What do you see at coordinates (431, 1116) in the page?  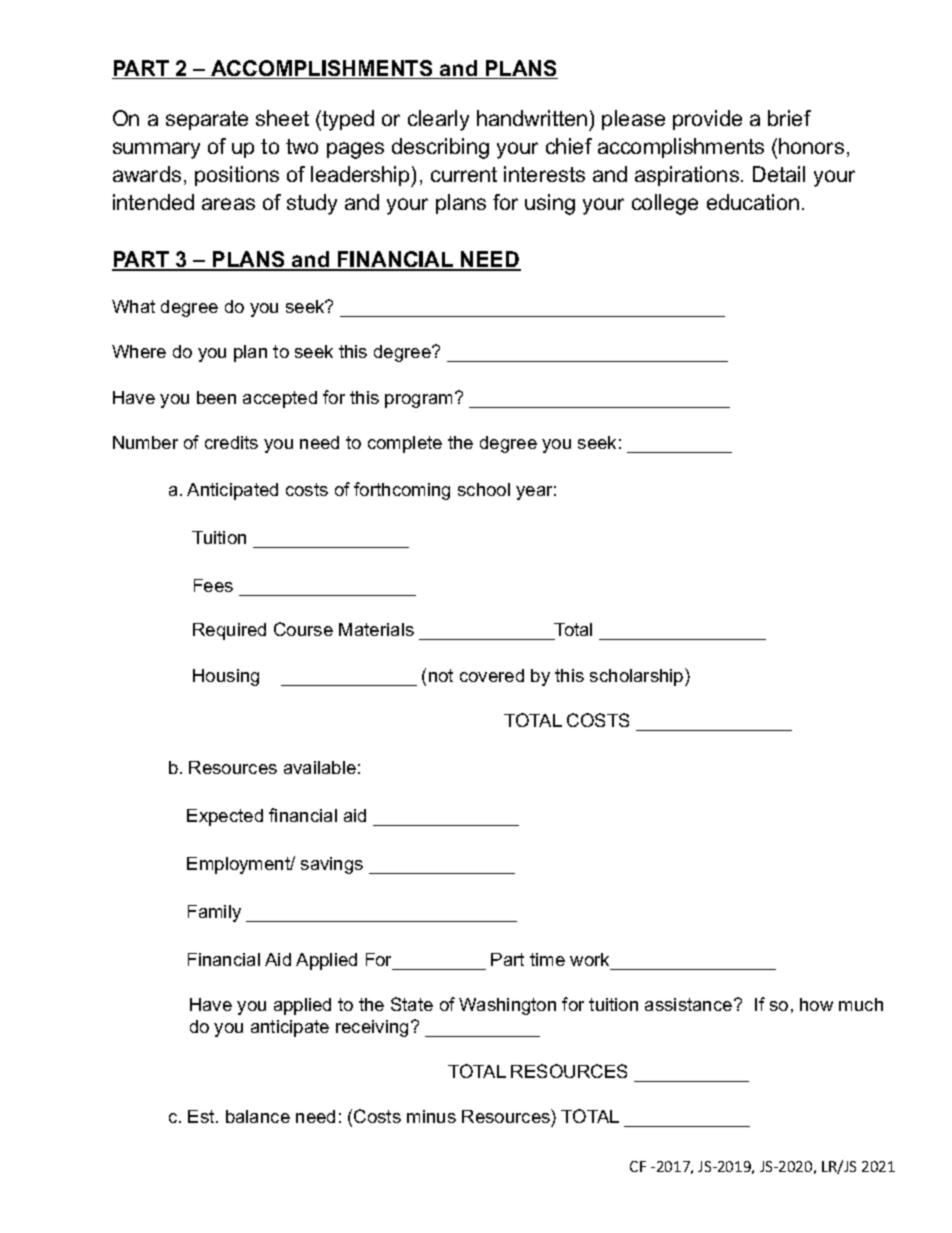 I see `minus` at bounding box center [431, 1116].
